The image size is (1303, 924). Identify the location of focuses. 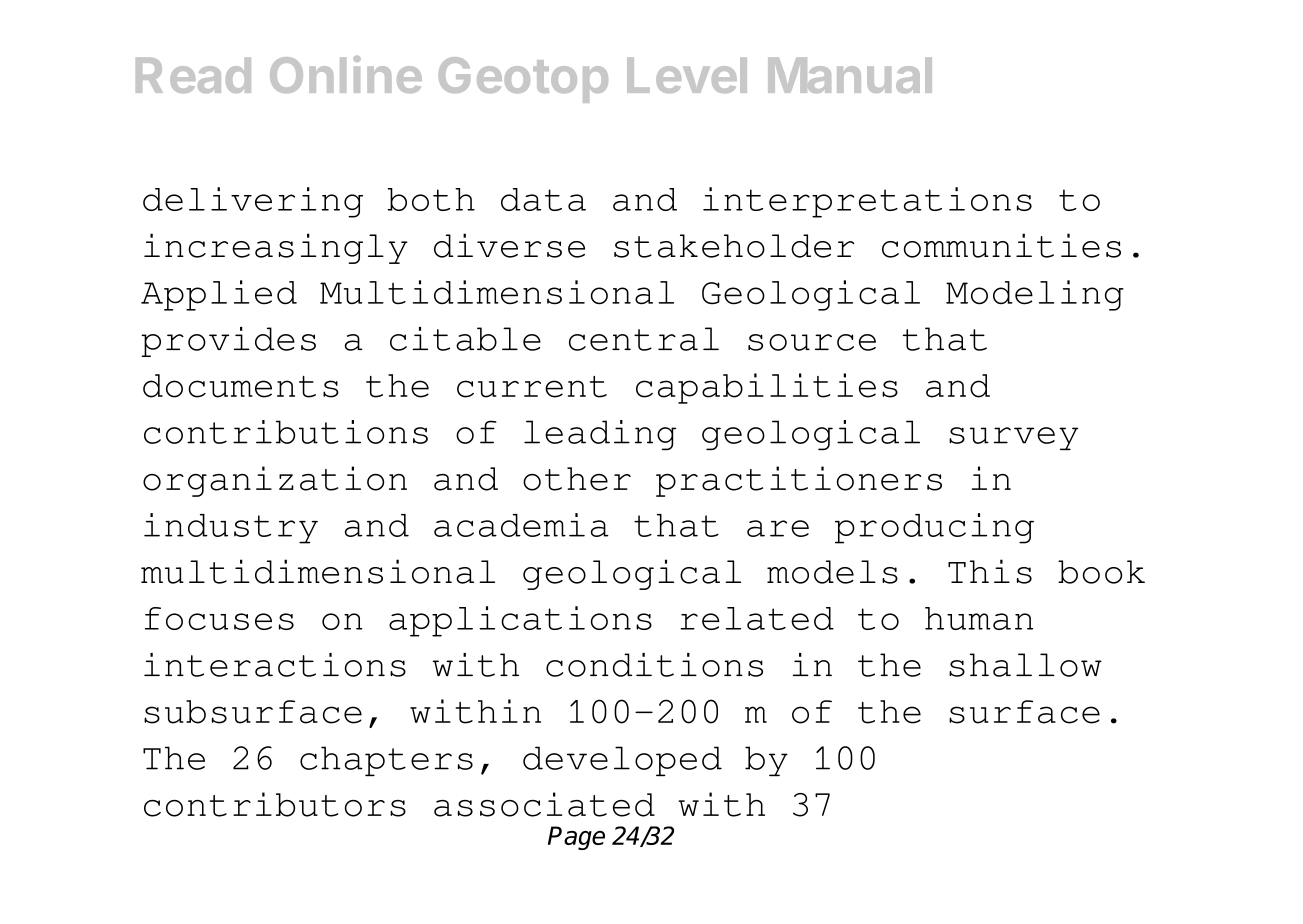
(219, 618).
